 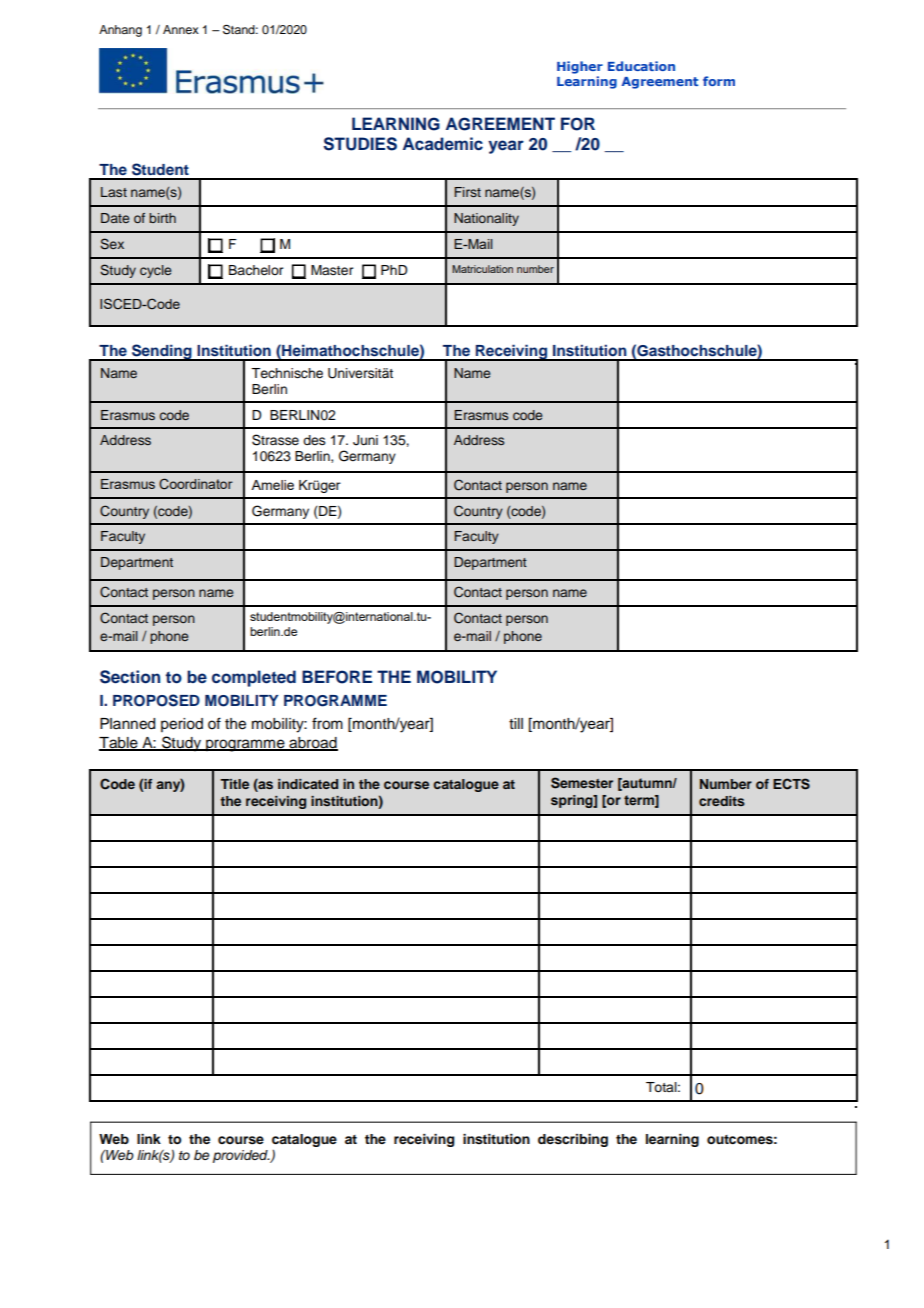 I want to click on credits, so click(x=722, y=801).
